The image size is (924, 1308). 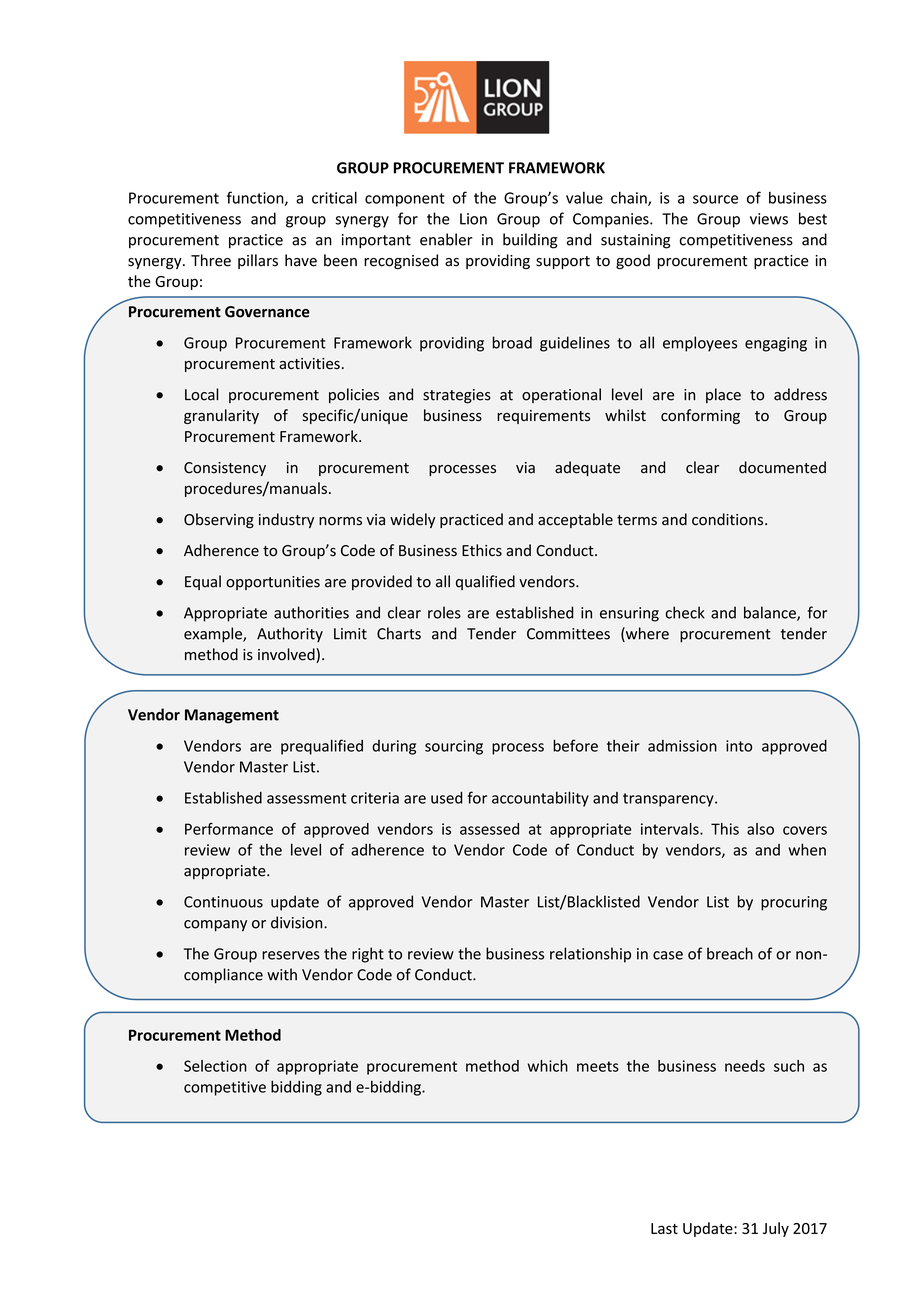 I want to click on sourcing, so click(x=454, y=747).
